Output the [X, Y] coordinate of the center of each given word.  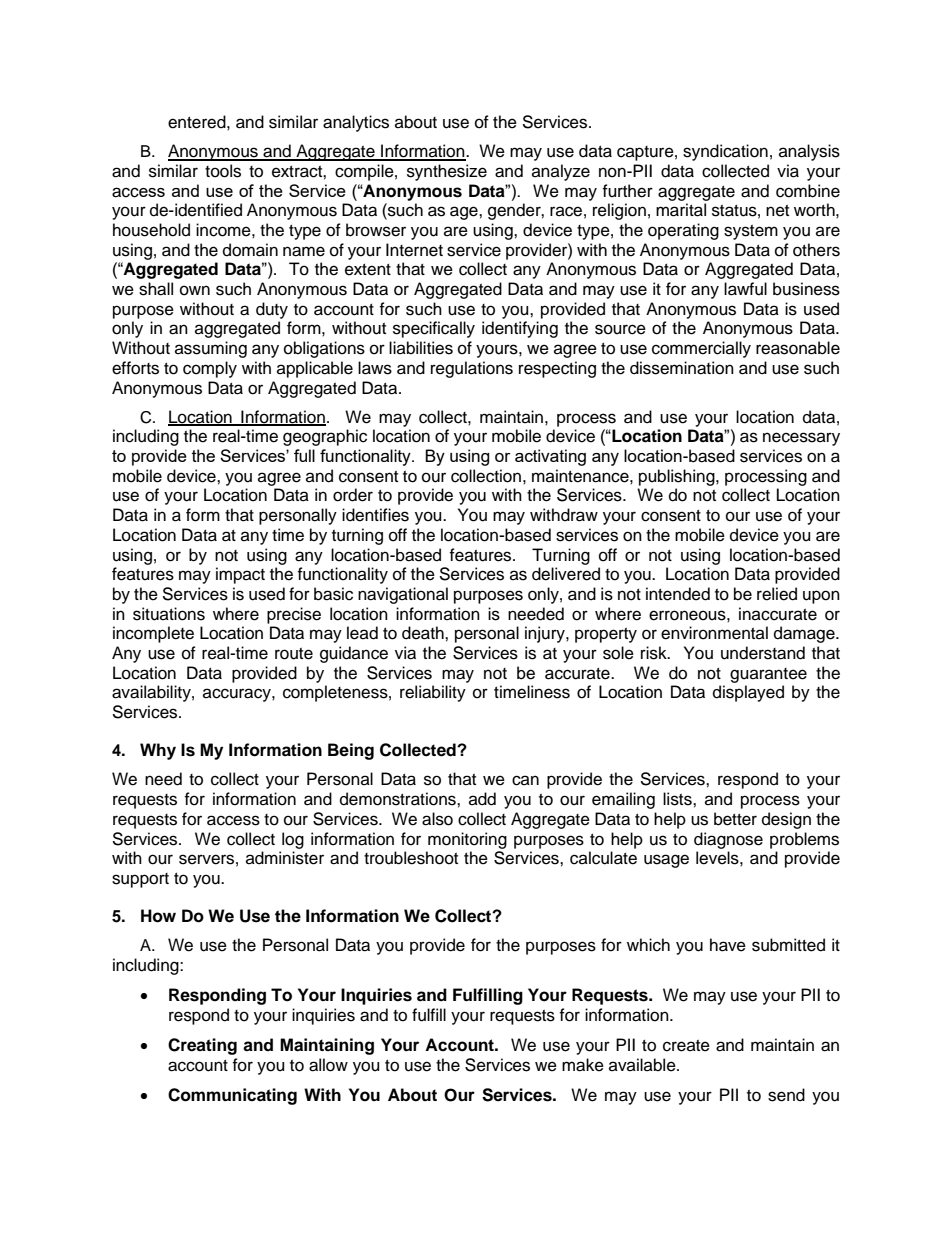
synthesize [447, 172]
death [424, 633]
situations [169, 614]
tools [223, 171]
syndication [725, 152]
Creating [202, 1046]
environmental [714, 633]
